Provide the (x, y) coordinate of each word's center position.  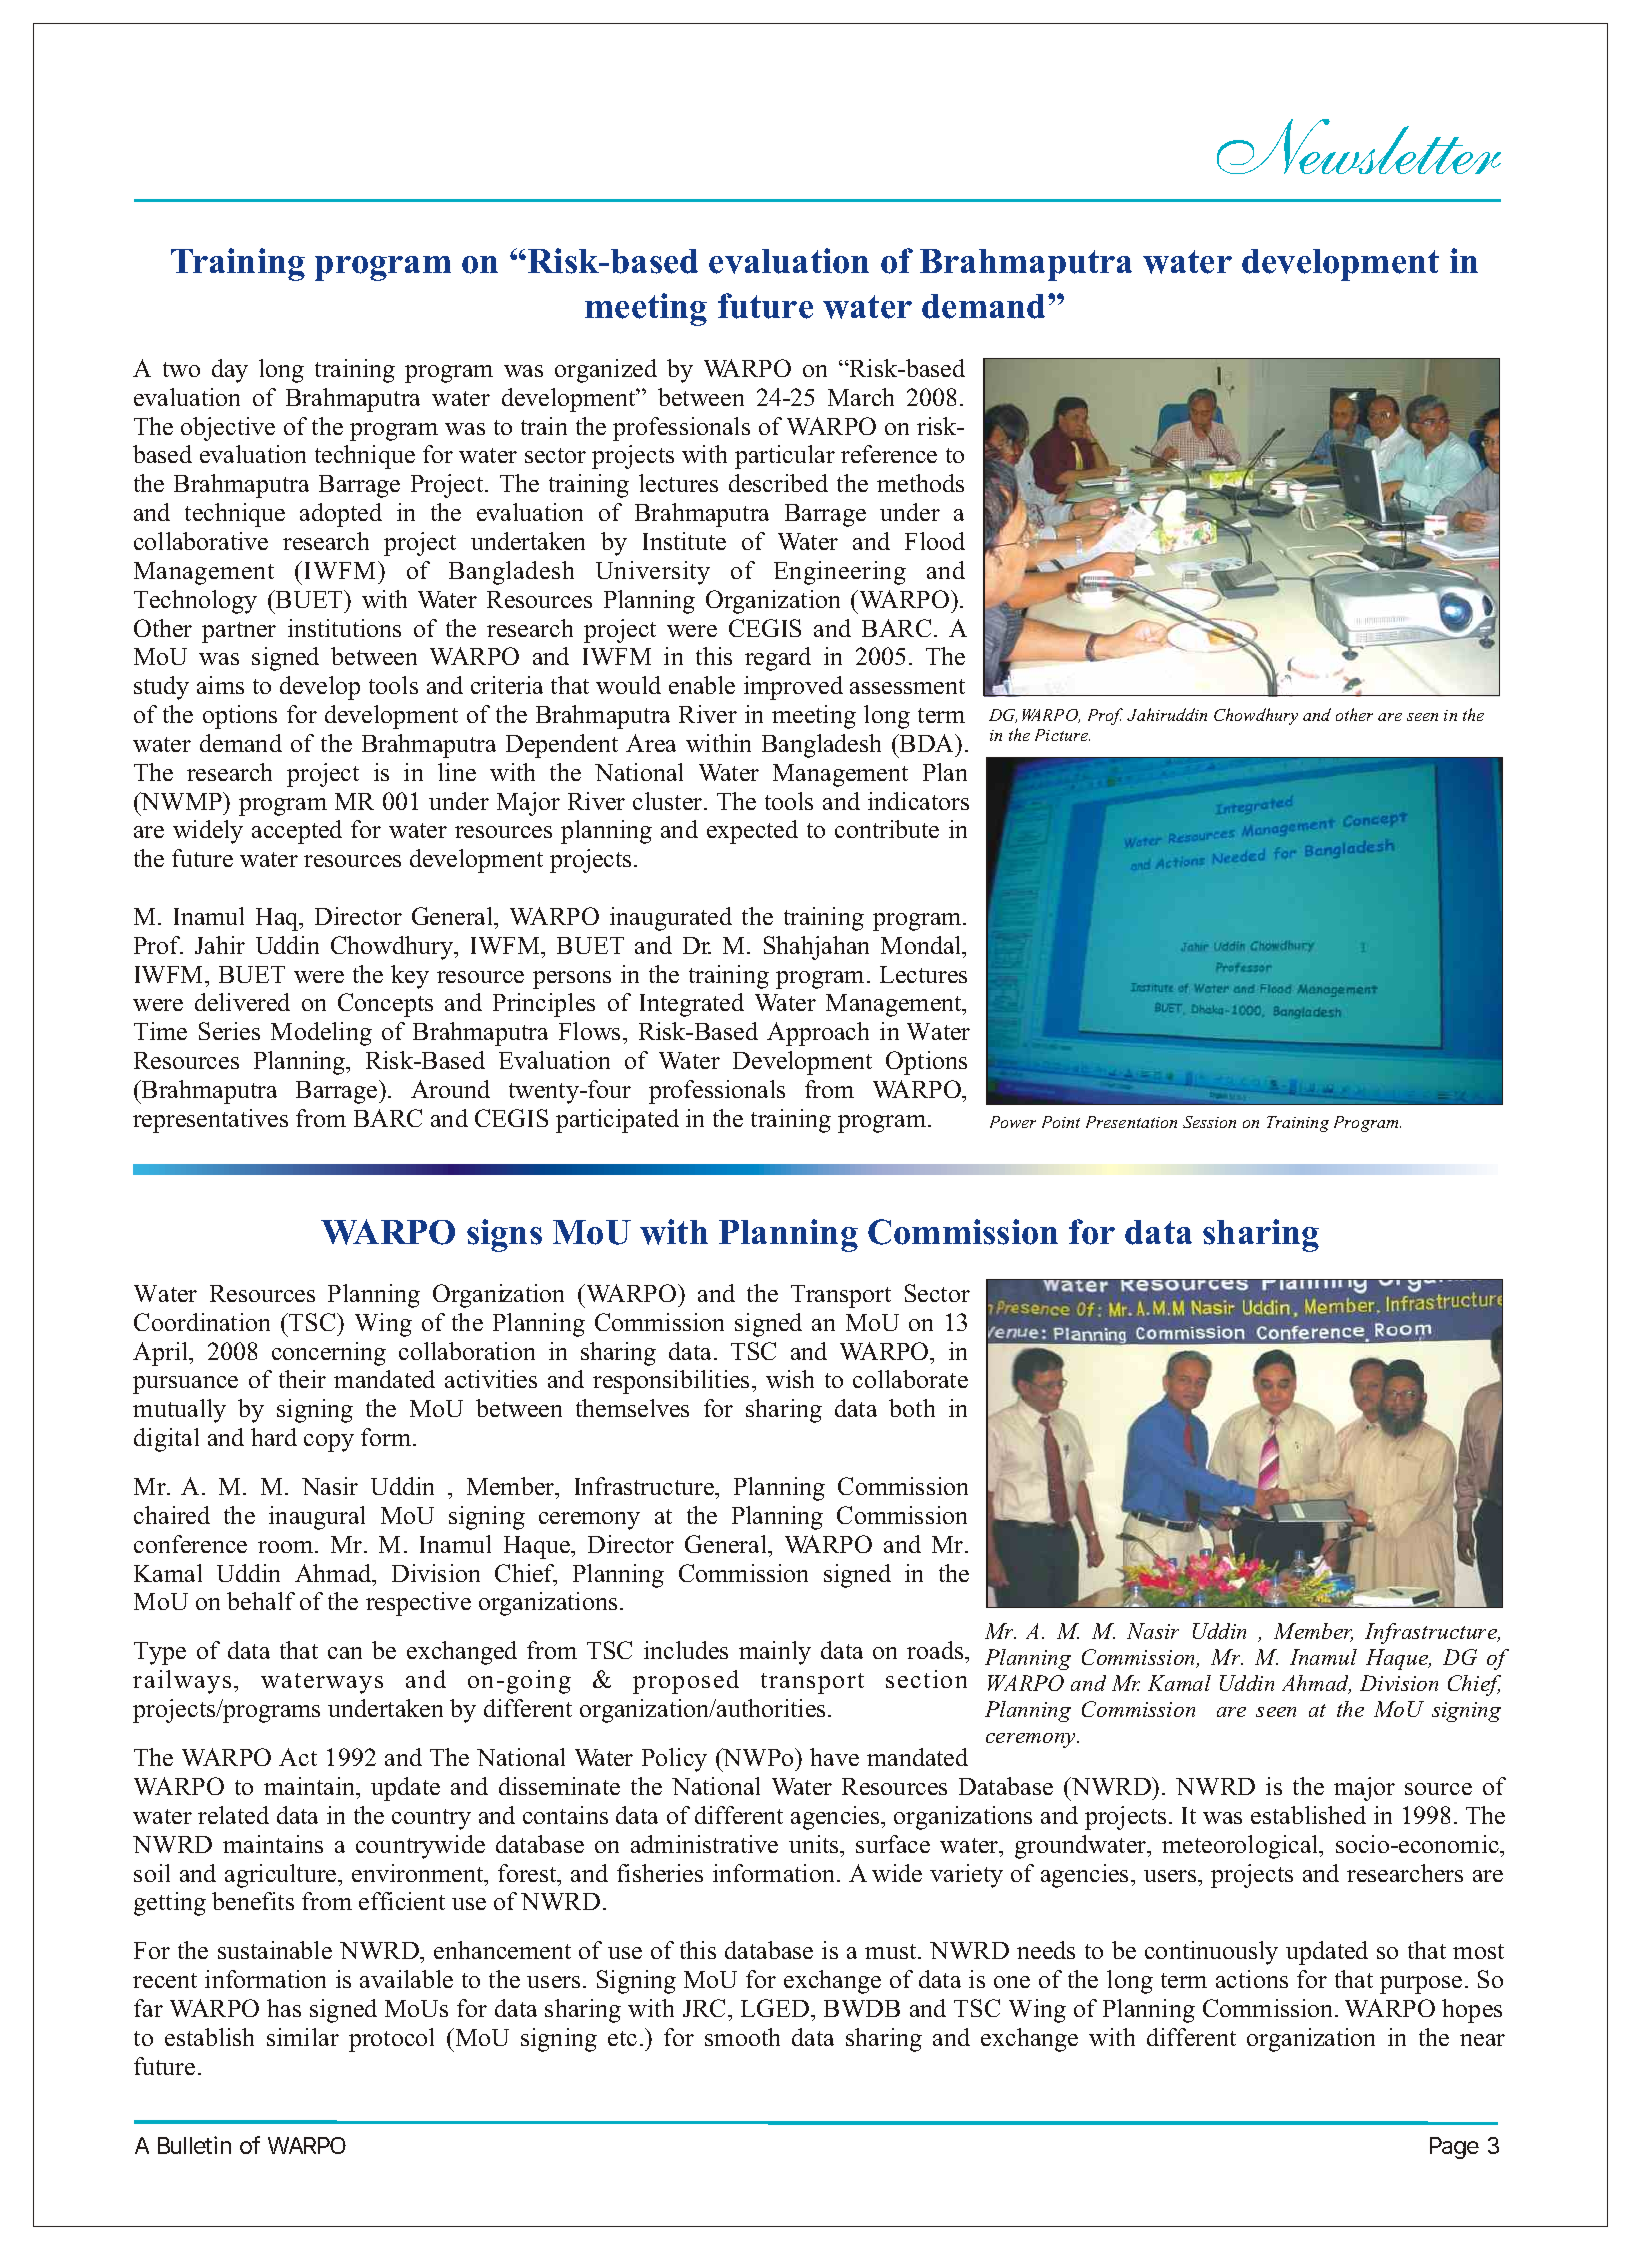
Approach (818, 1034)
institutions (344, 628)
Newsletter (1359, 146)
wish (790, 1379)
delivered (242, 1002)
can (345, 1653)
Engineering (840, 573)
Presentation (1131, 1122)
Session (1209, 1122)
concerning (329, 1354)
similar (303, 2037)
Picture (1062, 735)
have (834, 1757)
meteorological (1241, 1847)
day (230, 371)
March (861, 397)
